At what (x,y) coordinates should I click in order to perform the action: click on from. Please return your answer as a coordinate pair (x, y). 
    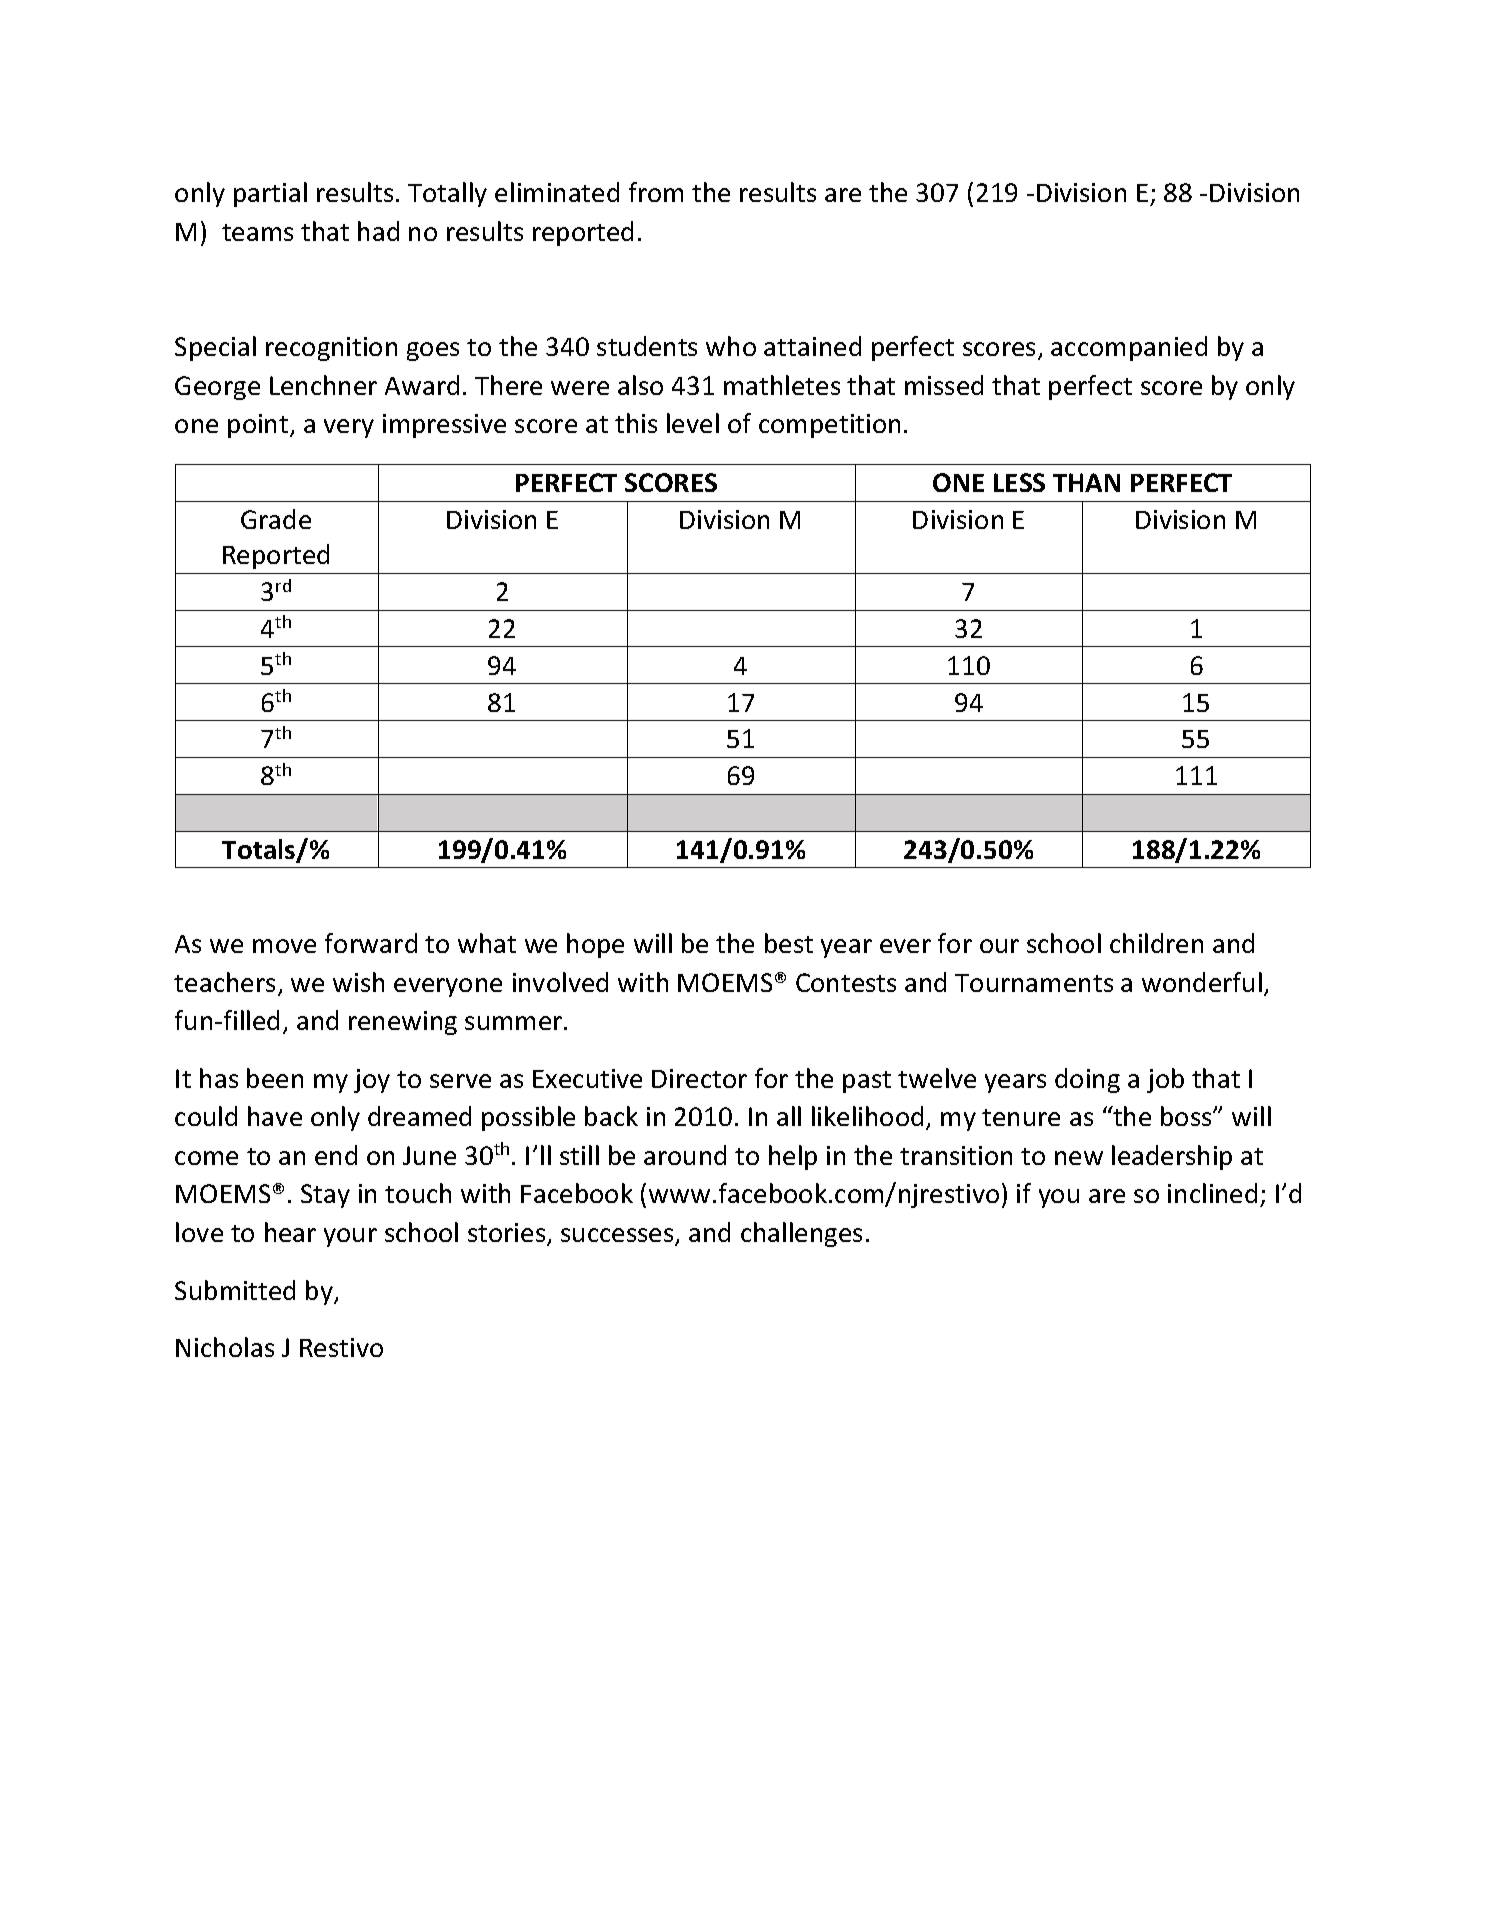
    Looking at the image, I should click on (656, 192).
